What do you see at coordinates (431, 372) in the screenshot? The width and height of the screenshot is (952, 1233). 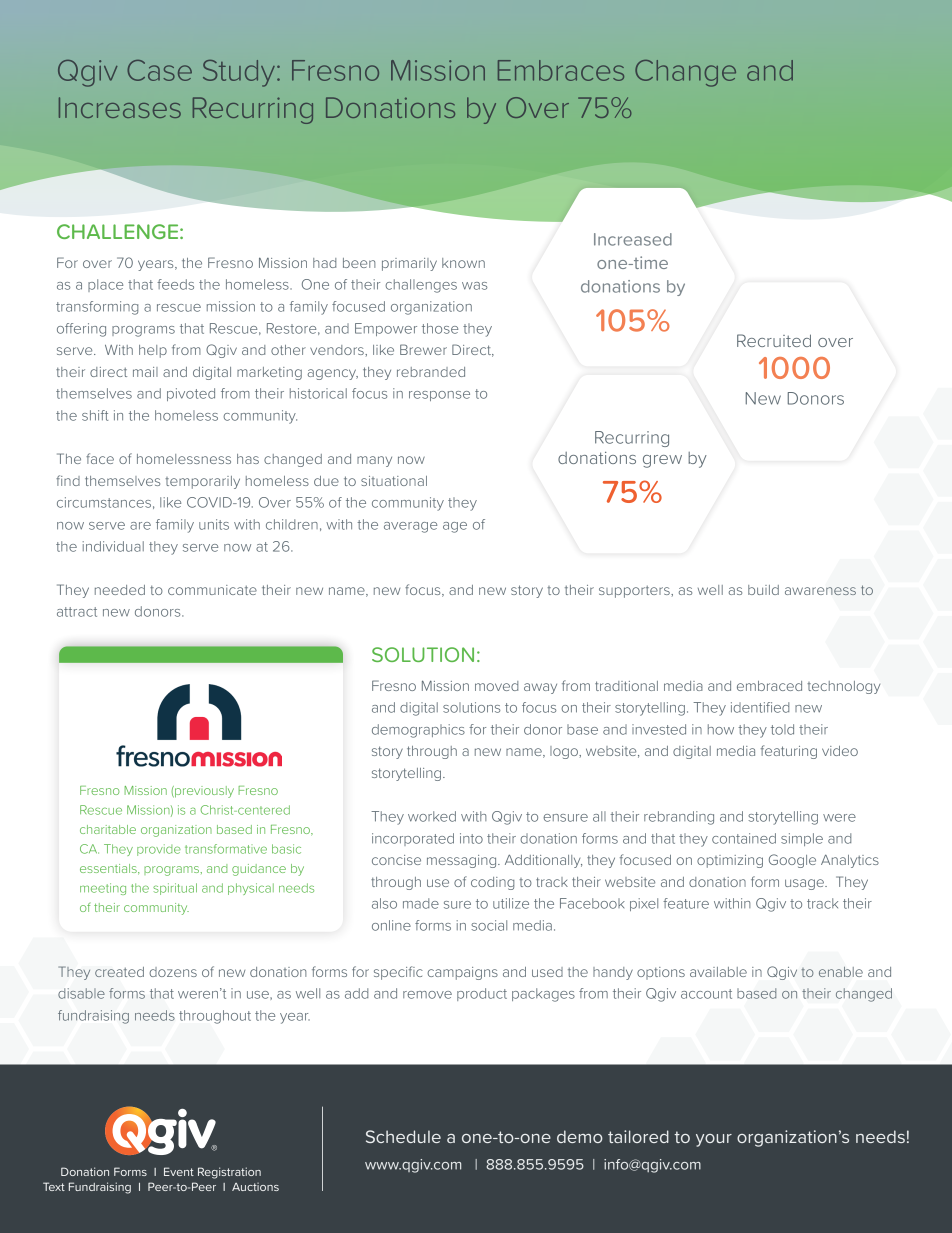 I see `rebranded` at bounding box center [431, 372].
